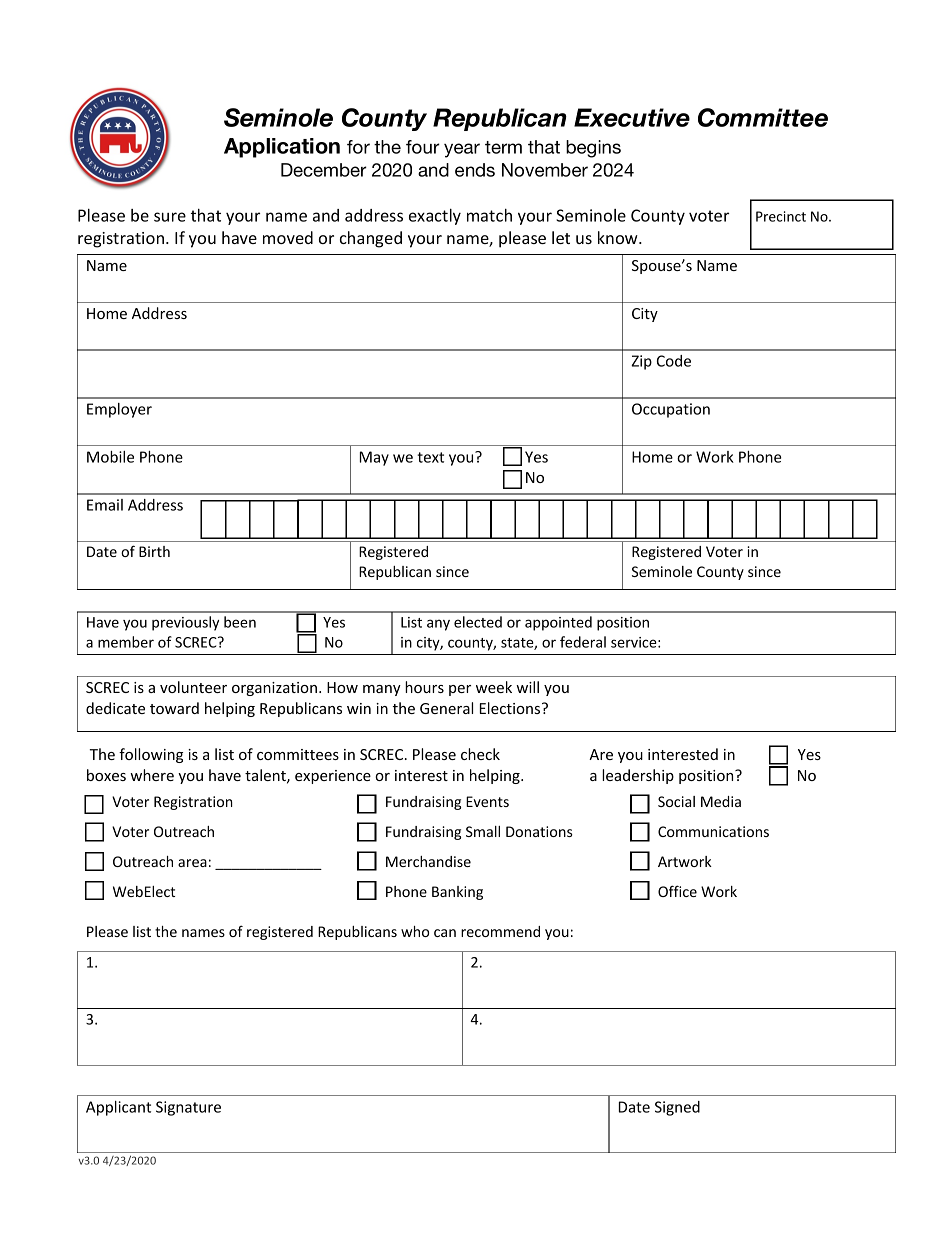  I want to click on Media, so click(721, 801).
